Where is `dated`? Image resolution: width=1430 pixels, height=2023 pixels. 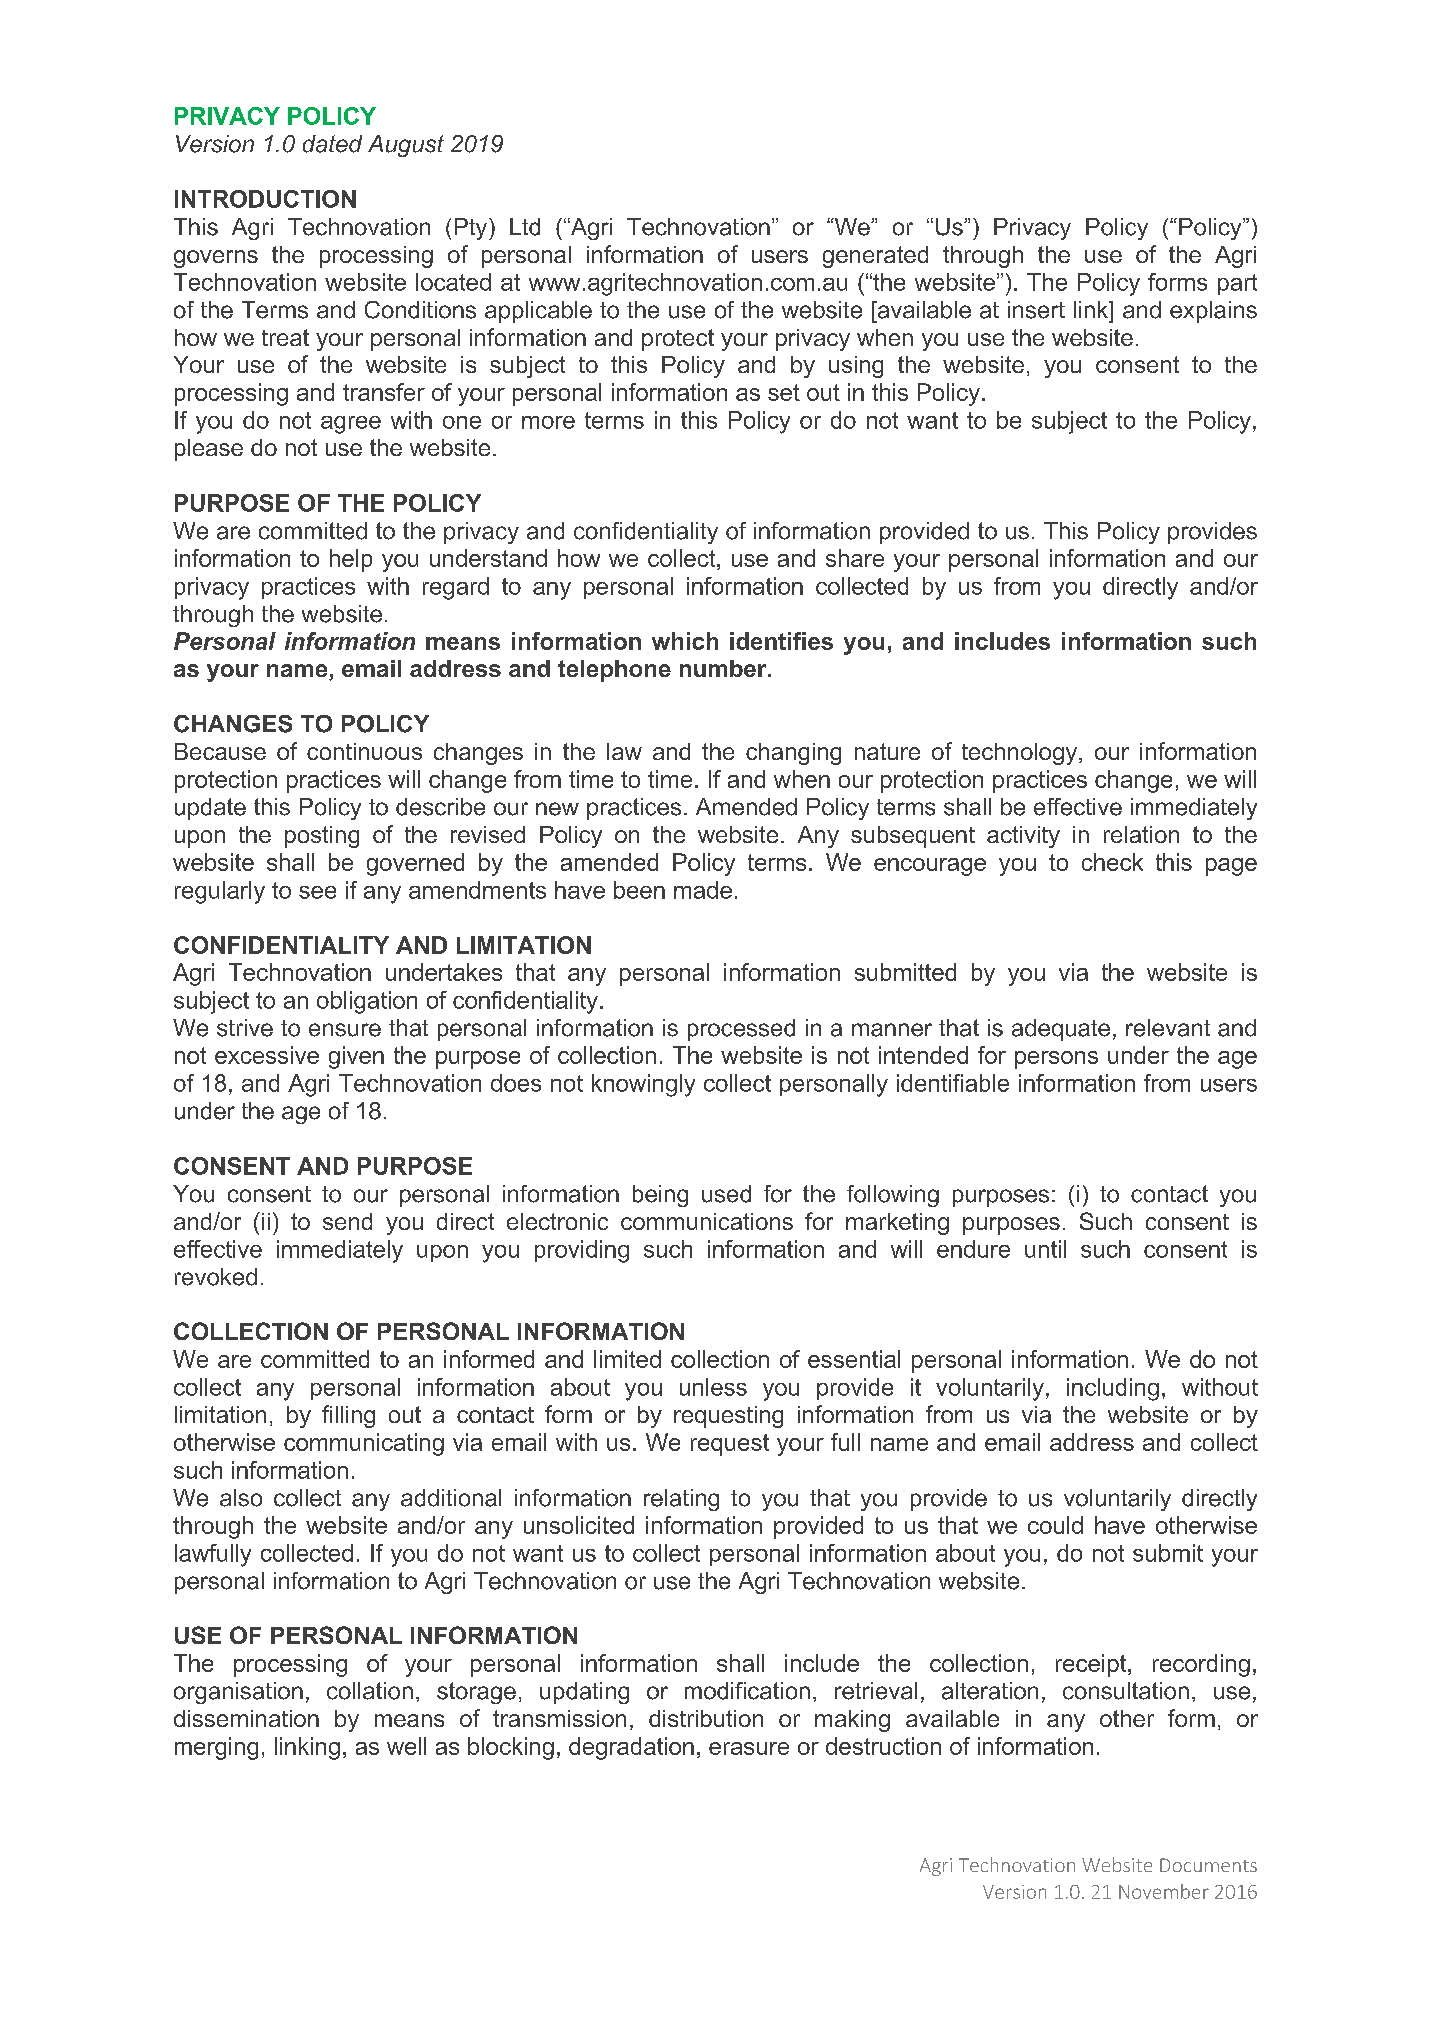
dated is located at coordinates (332, 144).
